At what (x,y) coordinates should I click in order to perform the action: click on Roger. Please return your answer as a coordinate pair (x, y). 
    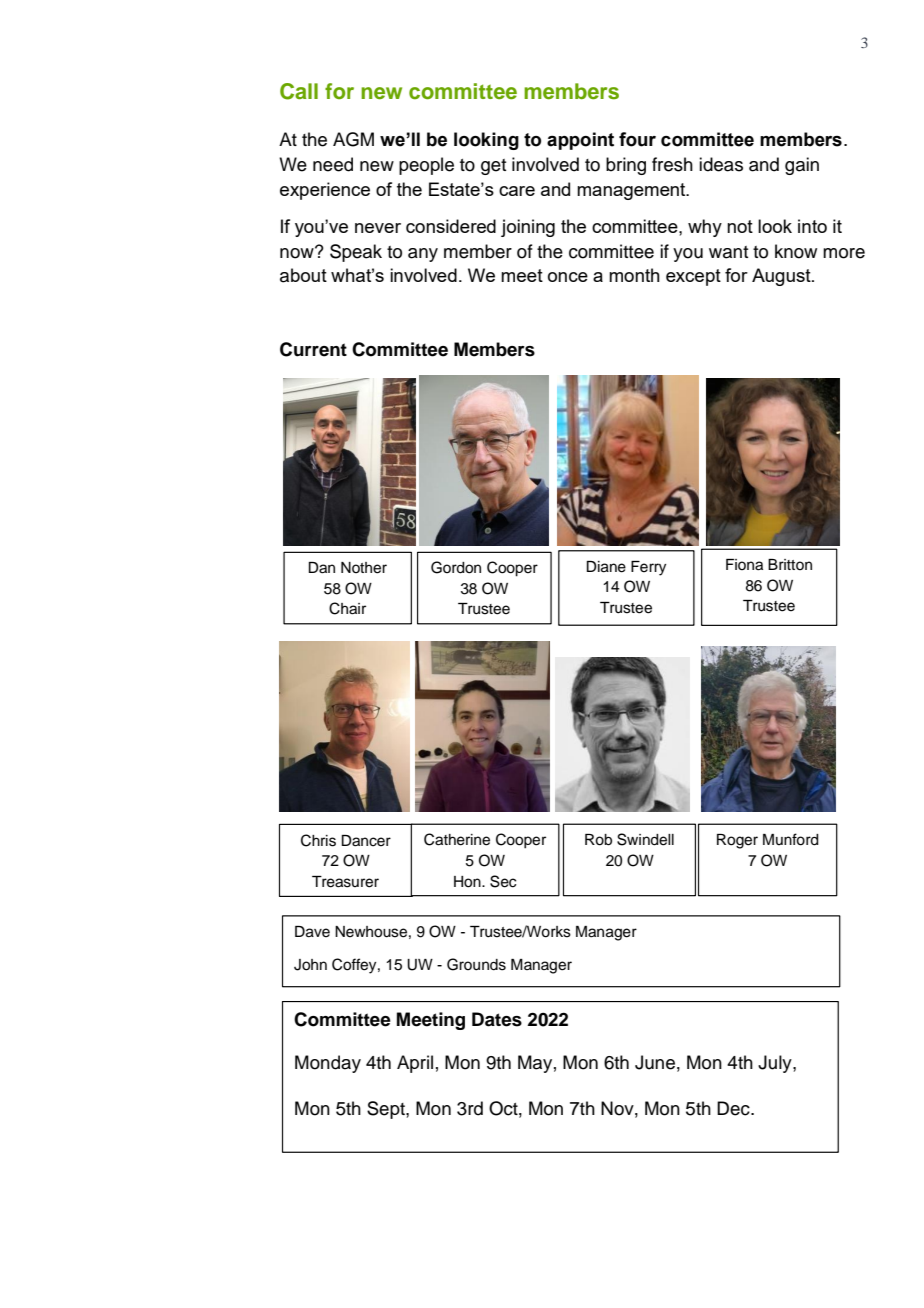
    Looking at the image, I should click on (737, 841).
